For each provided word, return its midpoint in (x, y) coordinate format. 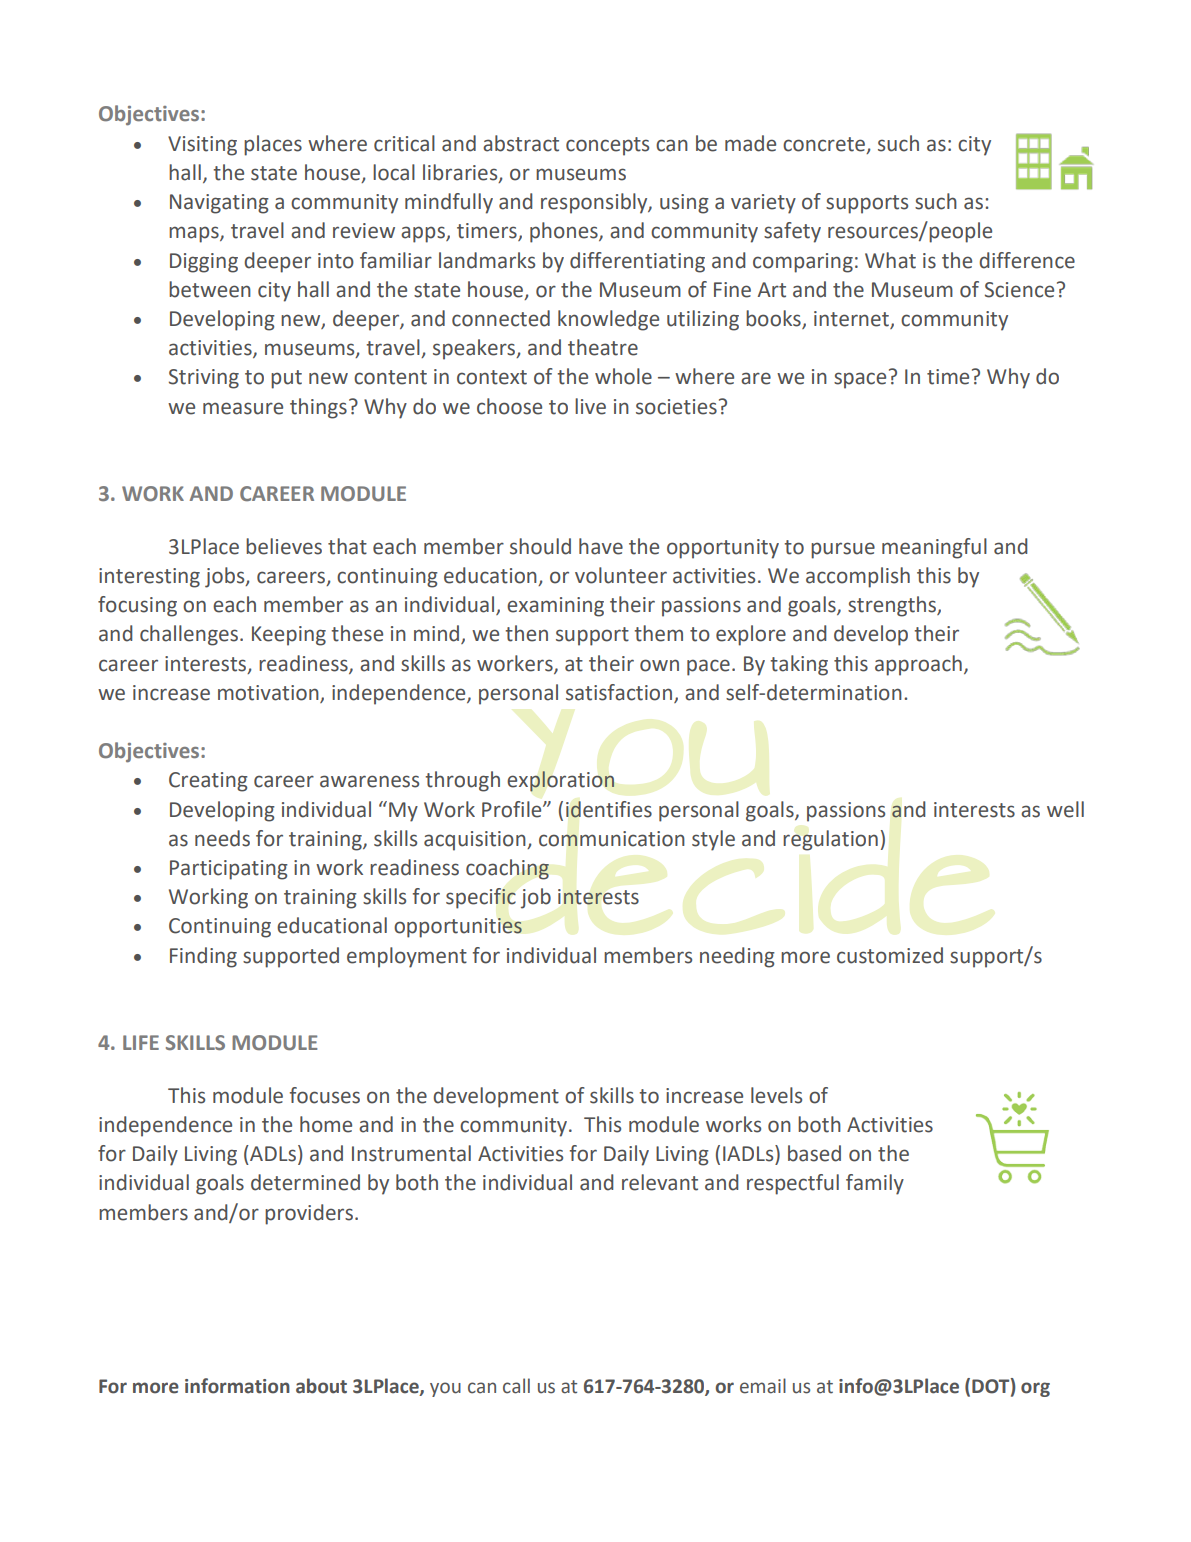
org (1035, 1389)
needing (737, 957)
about (321, 1386)
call (516, 1386)
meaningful (934, 548)
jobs (226, 577)
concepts (607, 146)
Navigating (219, 204)
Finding (203, 957)
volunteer (621, 575)
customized (890, 955)
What (890, 260)
